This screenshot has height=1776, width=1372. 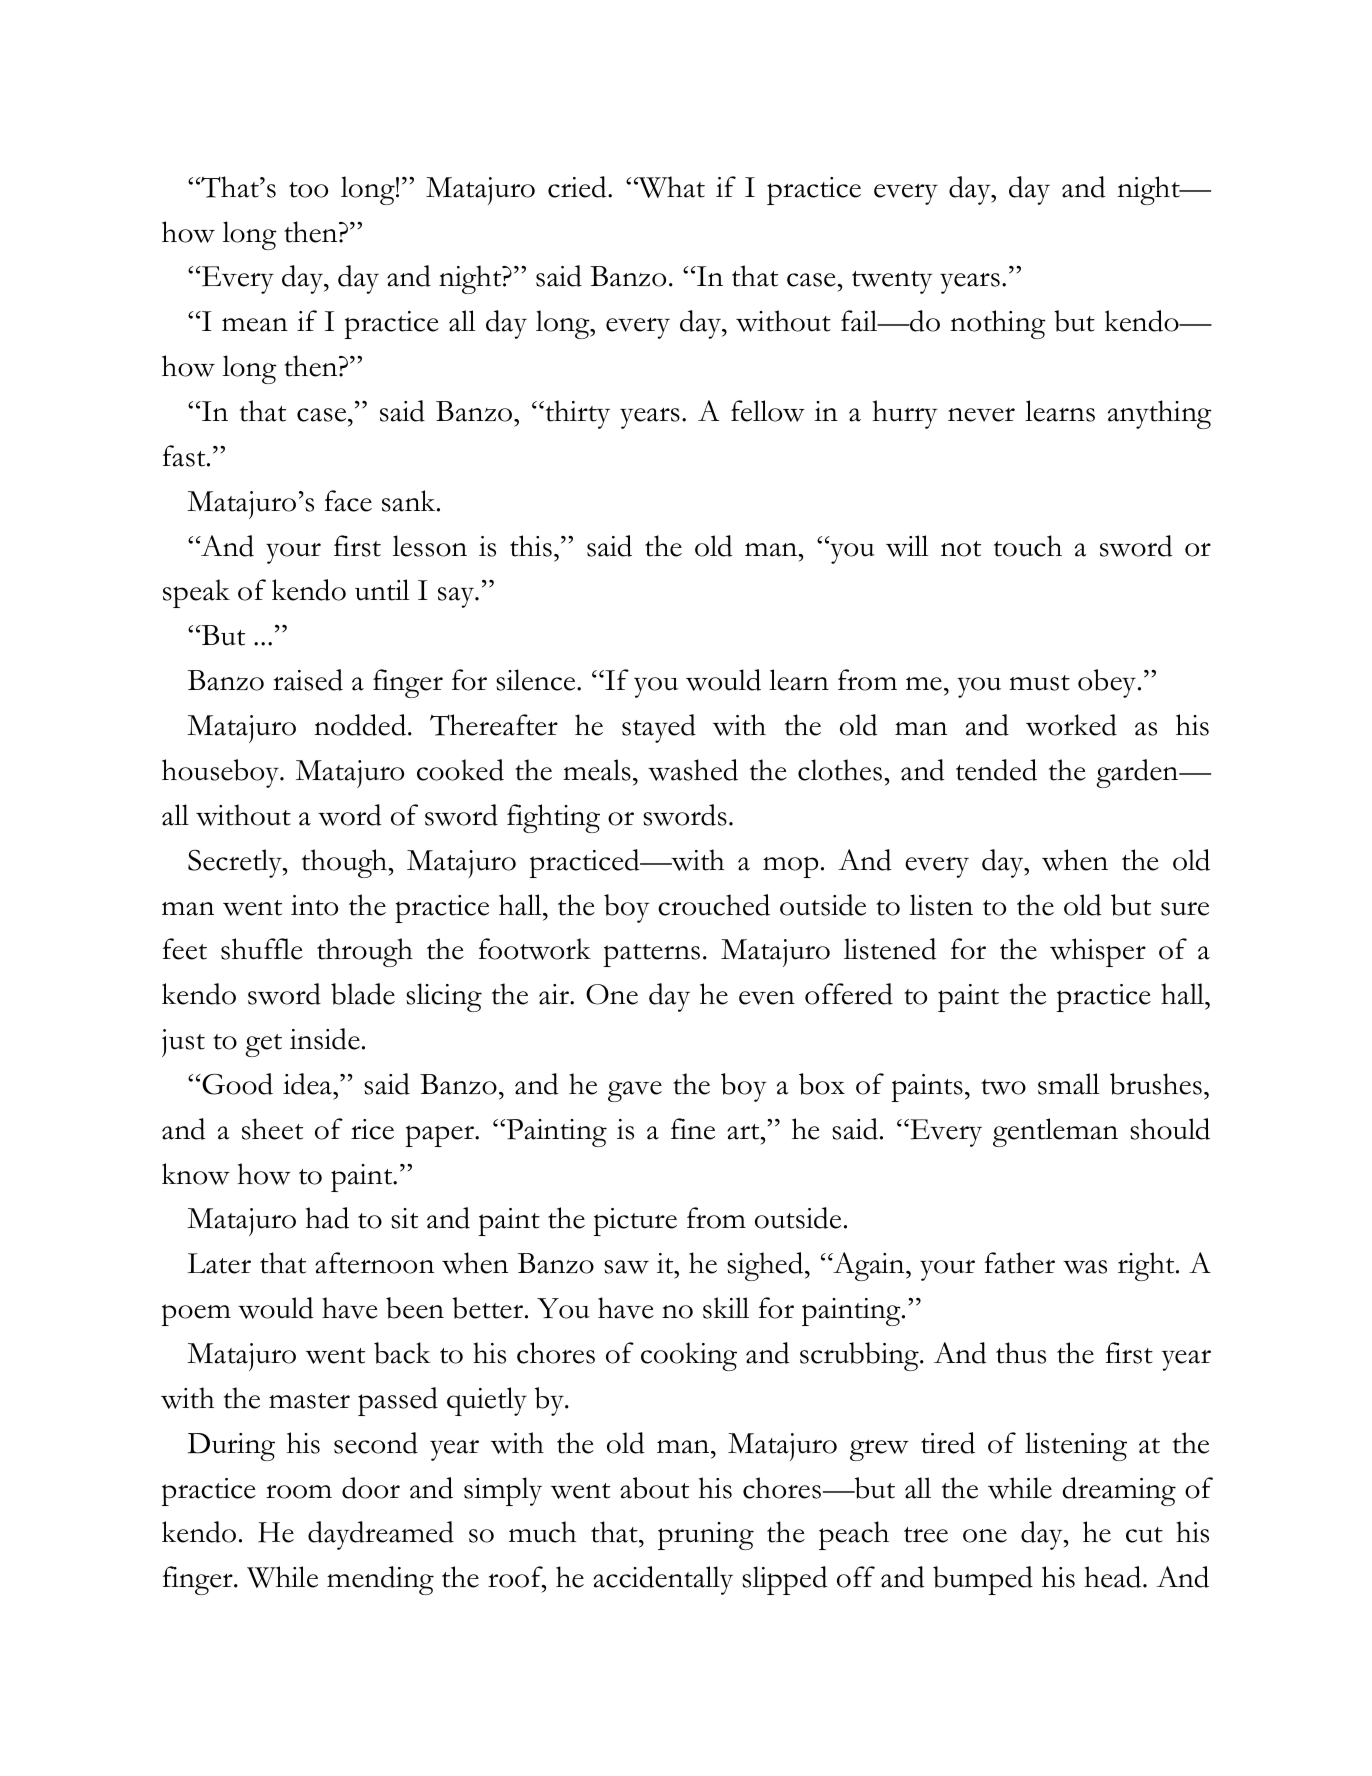 What do you see at coordinates (1098, 952) in the screenshot?
I see `whisper` at bounding box center [1098, 952].
